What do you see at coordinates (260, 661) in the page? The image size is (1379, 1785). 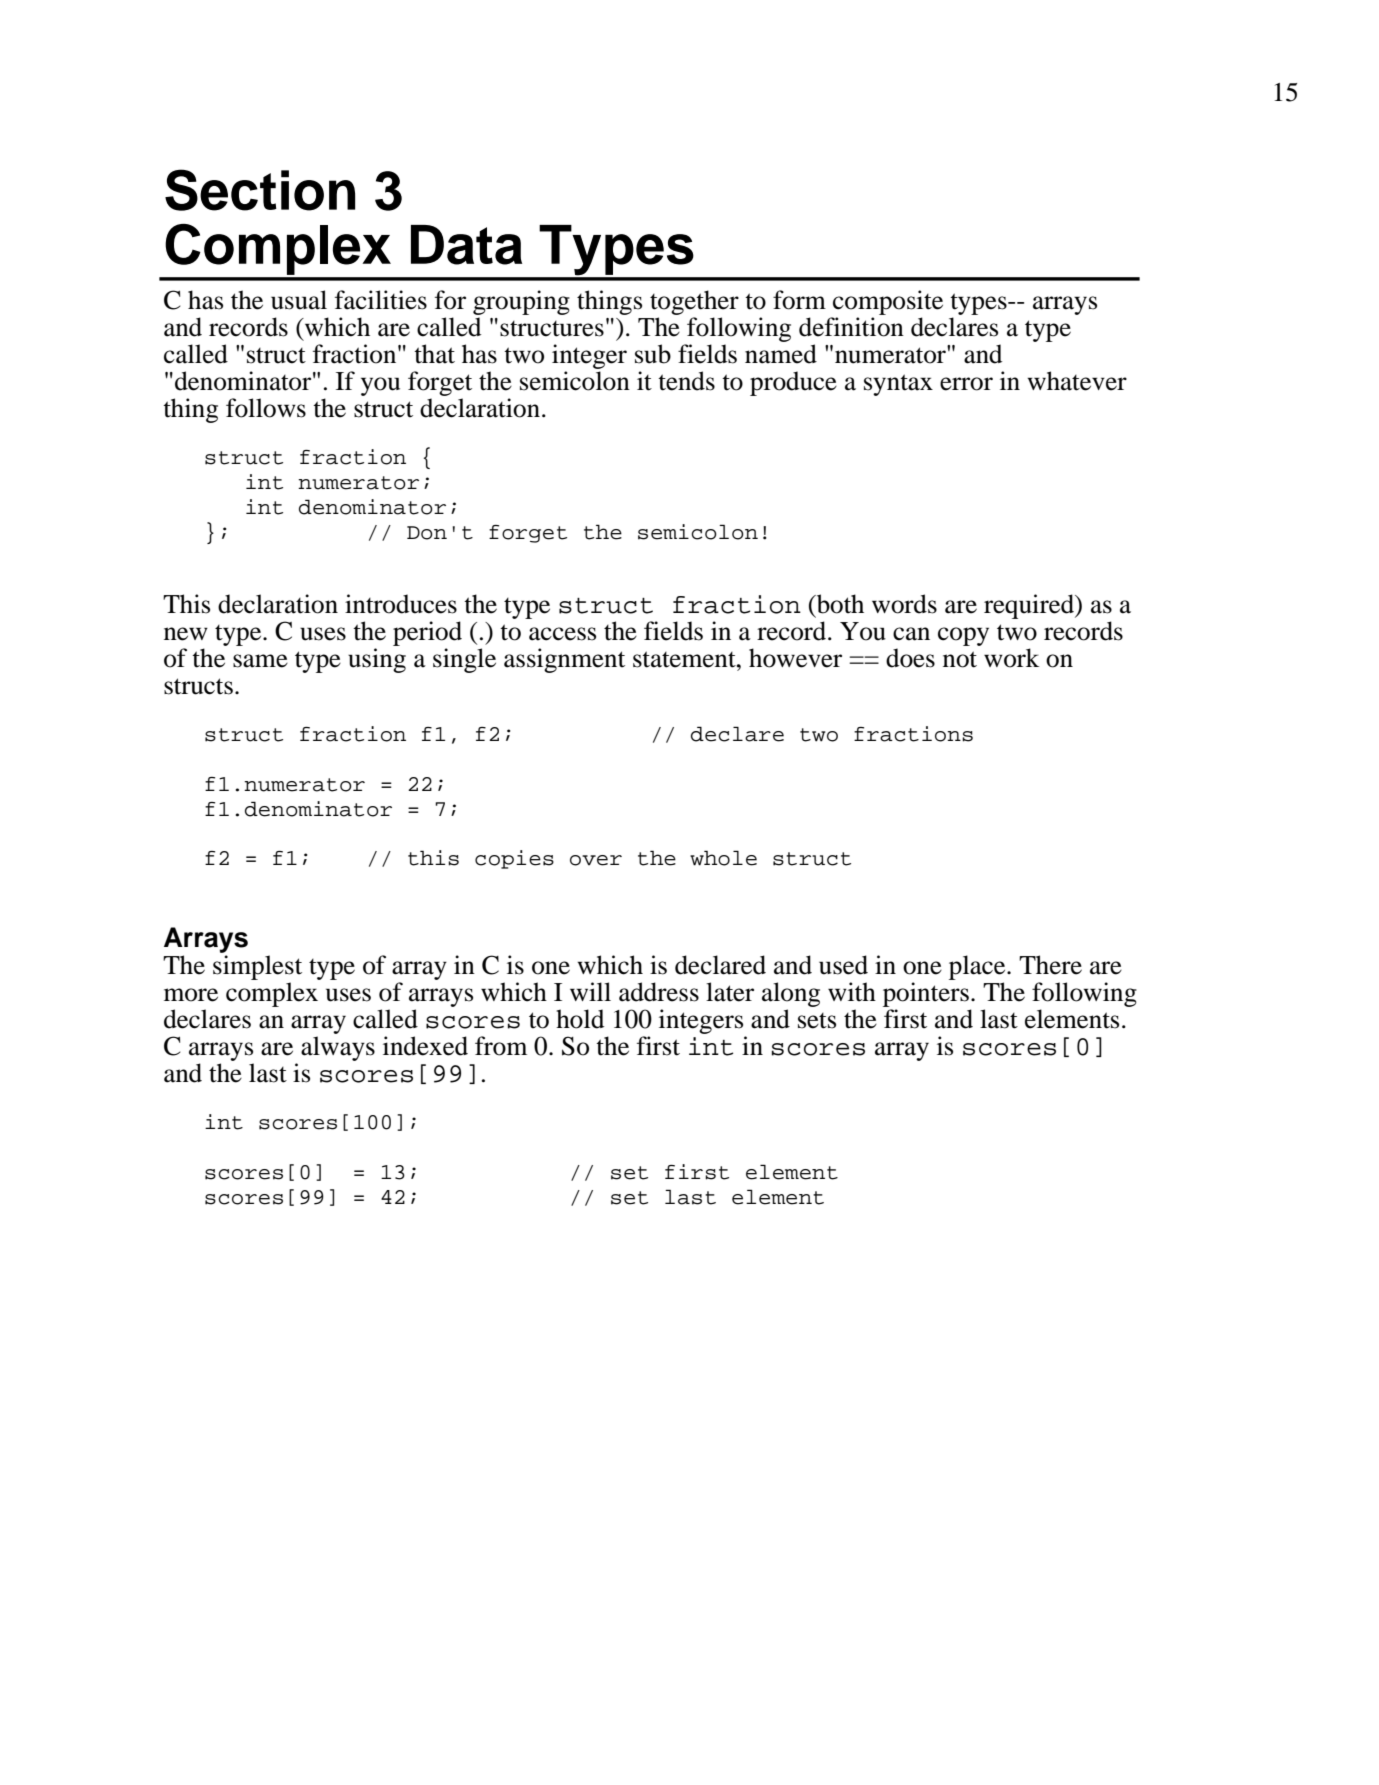 I see `same` at bounding box center [260, 661].
